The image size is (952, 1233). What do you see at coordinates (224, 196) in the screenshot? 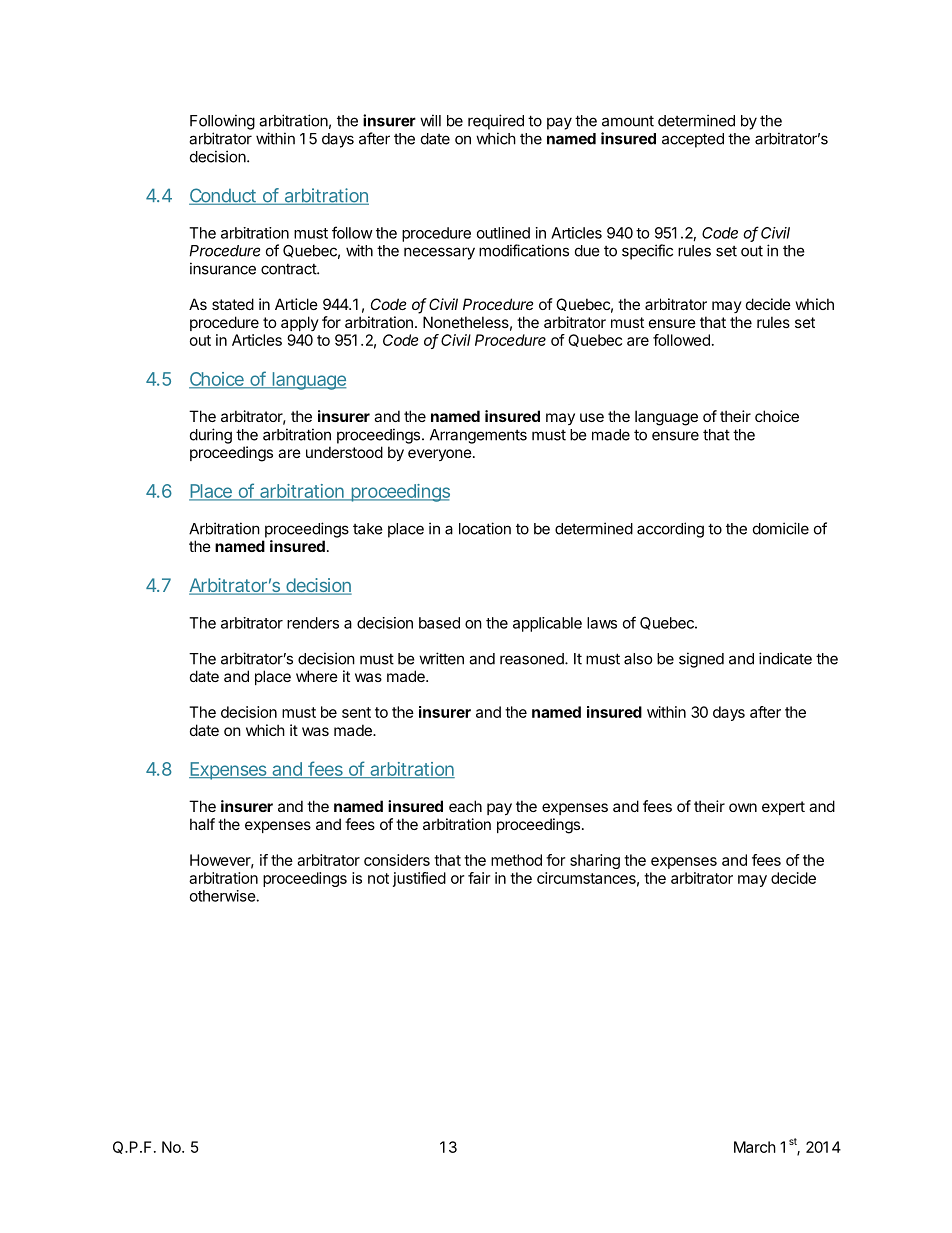
I see `Conduct` at bounding box center [224, 196].
